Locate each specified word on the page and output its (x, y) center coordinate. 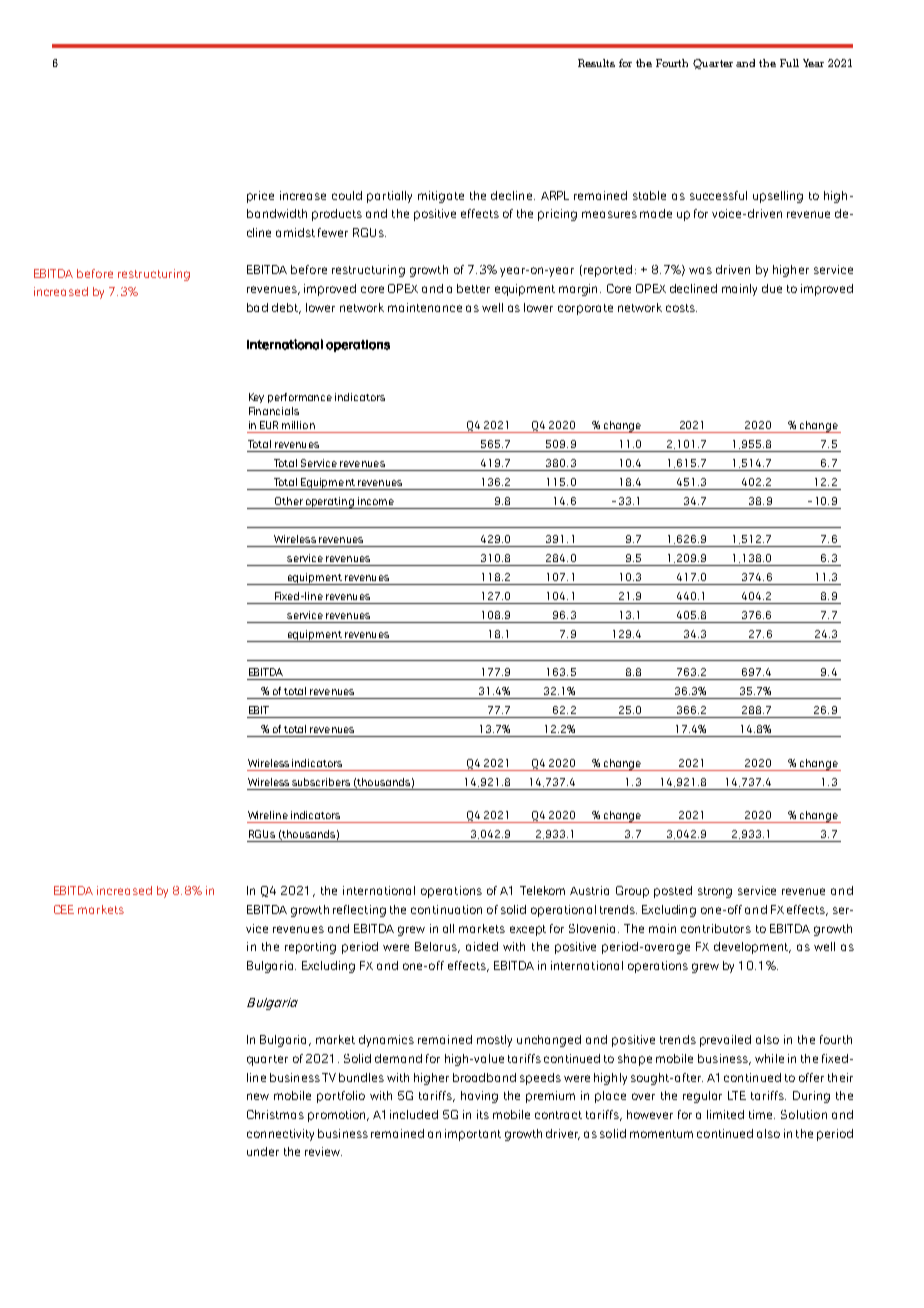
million (298, 425)
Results (596, 63)
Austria (589, 890)
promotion (338, 1116)
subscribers (321, 782)
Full (789, 63)
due (772, 288)
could (347, 195)
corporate (585, 309)
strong (715, 892)
